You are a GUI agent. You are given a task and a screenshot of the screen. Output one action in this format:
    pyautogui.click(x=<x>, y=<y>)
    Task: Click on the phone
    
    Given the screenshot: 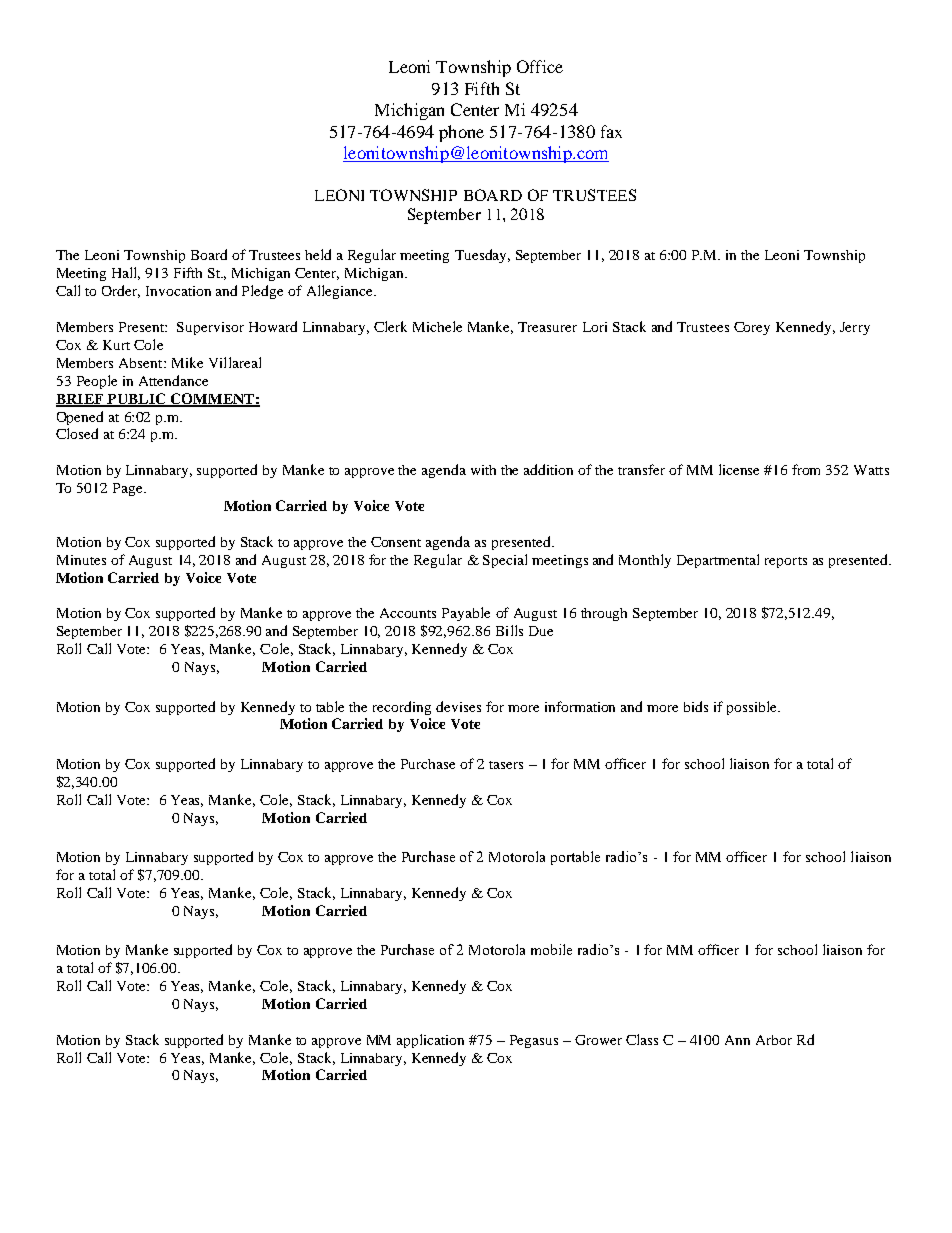 What is the action you would take?
    pyautogui.click(x=461, y=133)
